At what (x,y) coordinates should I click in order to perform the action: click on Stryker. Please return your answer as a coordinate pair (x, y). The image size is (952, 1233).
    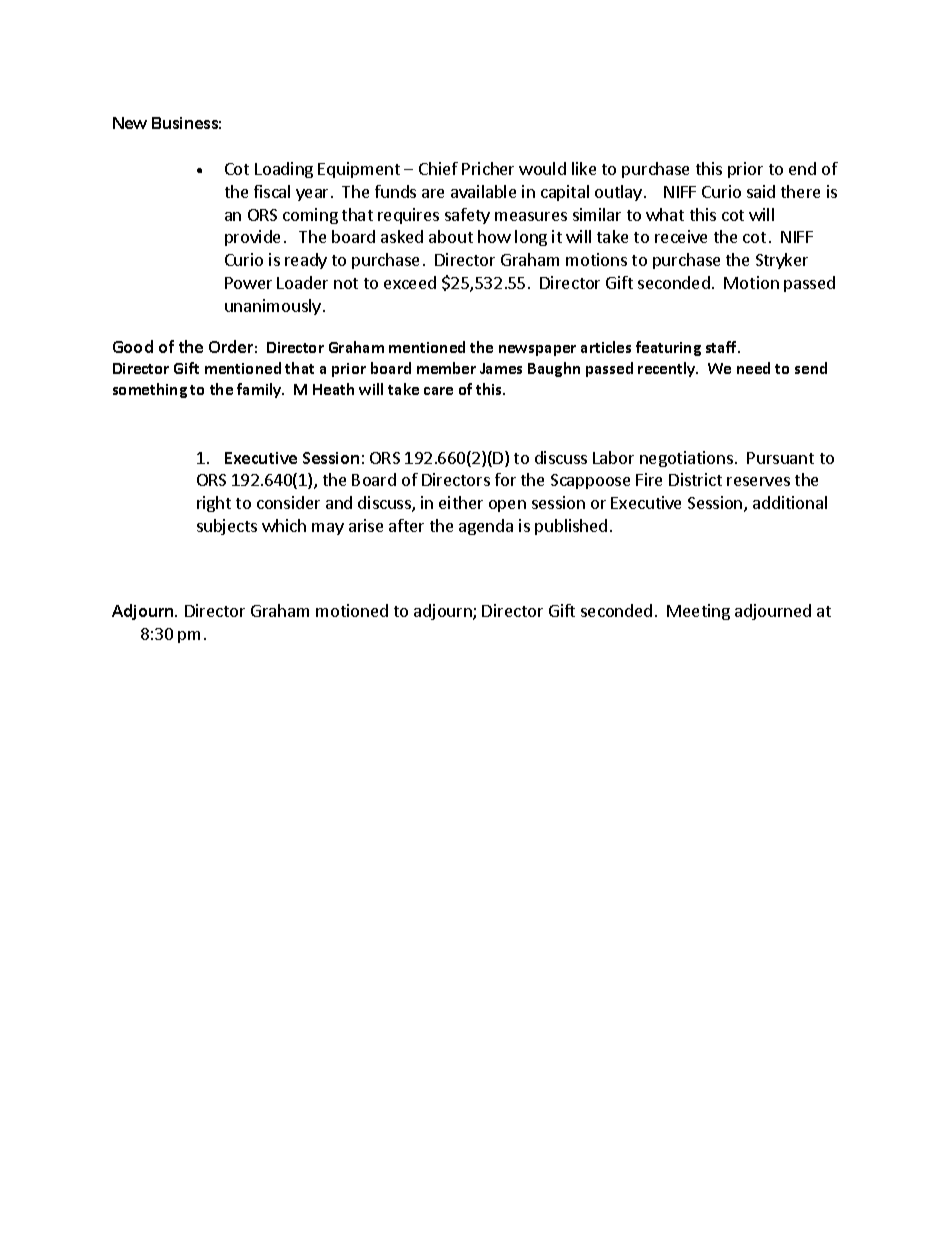
    Looking at the image, I should click on (782, 261).
